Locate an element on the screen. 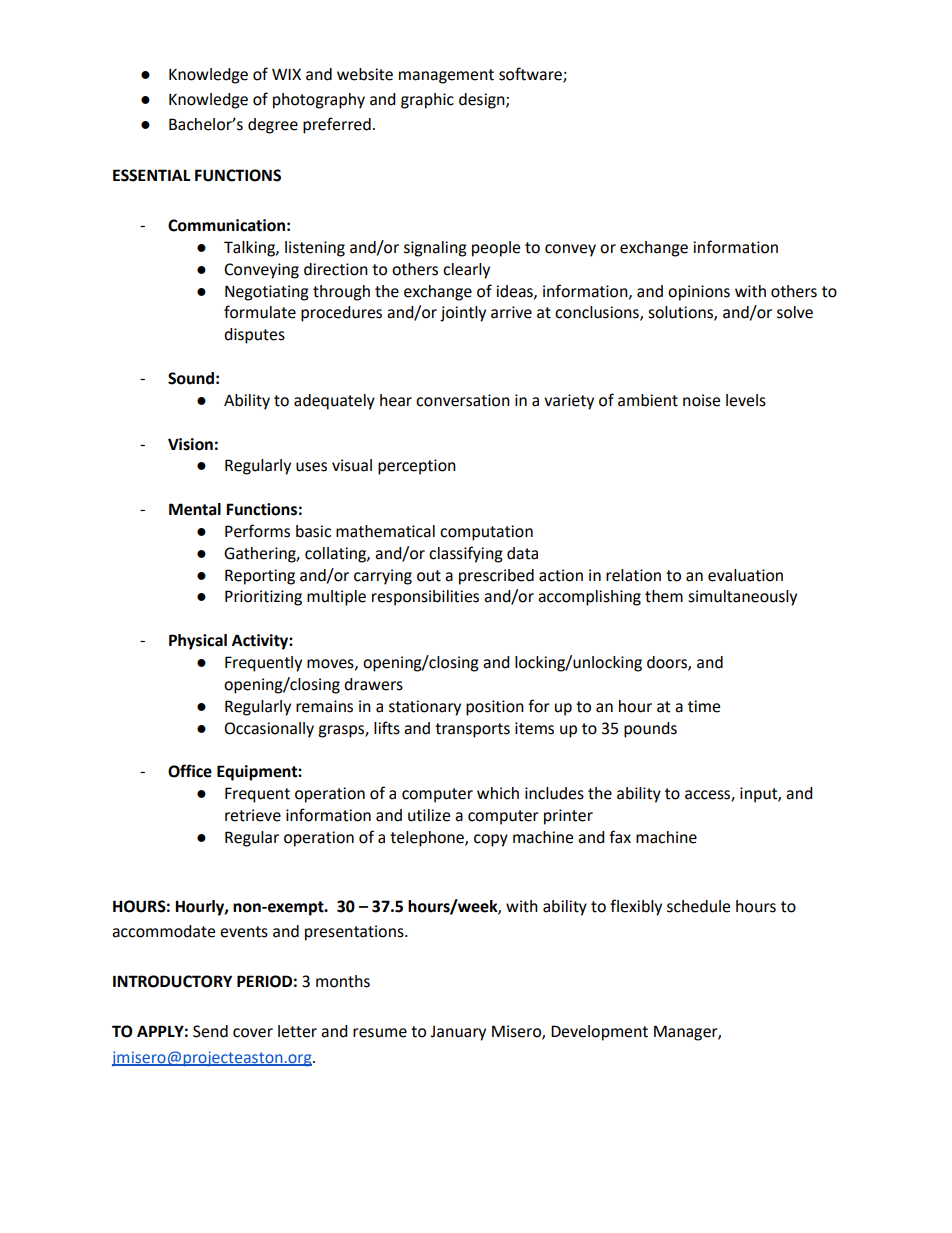  design is located at coordinates (483, 101).
